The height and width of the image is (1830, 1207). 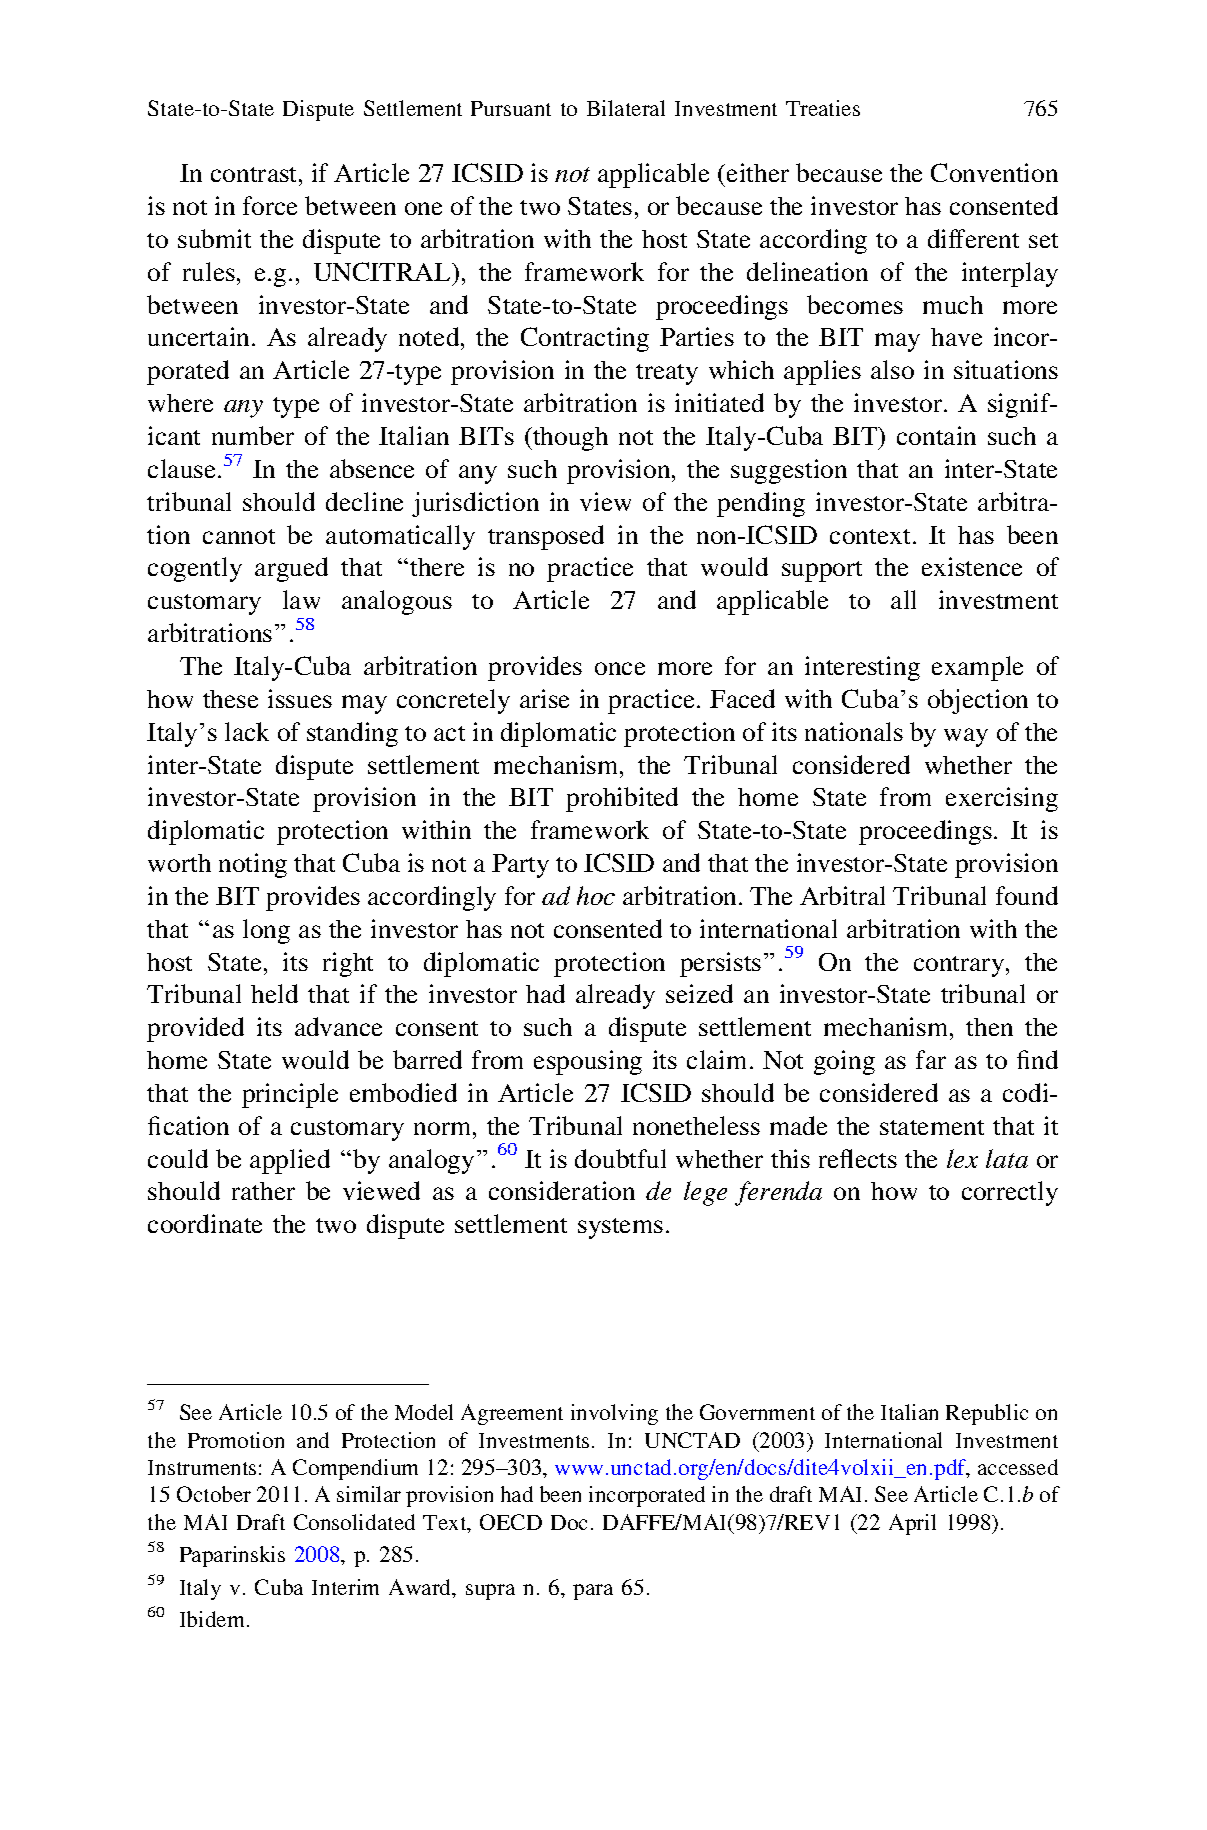 What do you see at coordinates (291, 569) in the image?
I see `argued` at bounding box center [291, 569].
